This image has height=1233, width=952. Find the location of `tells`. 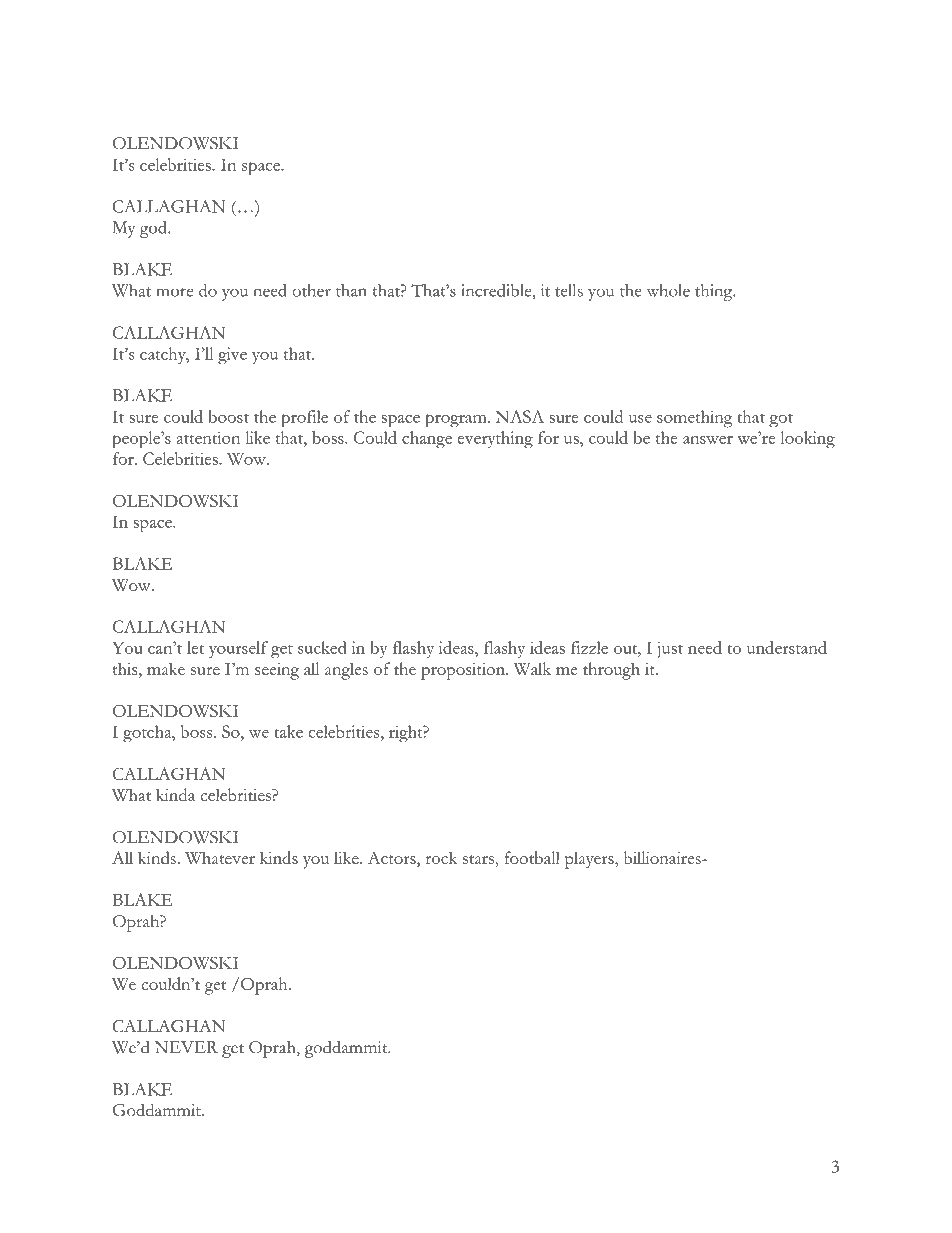

tells is located at coordinates (569, 290).
